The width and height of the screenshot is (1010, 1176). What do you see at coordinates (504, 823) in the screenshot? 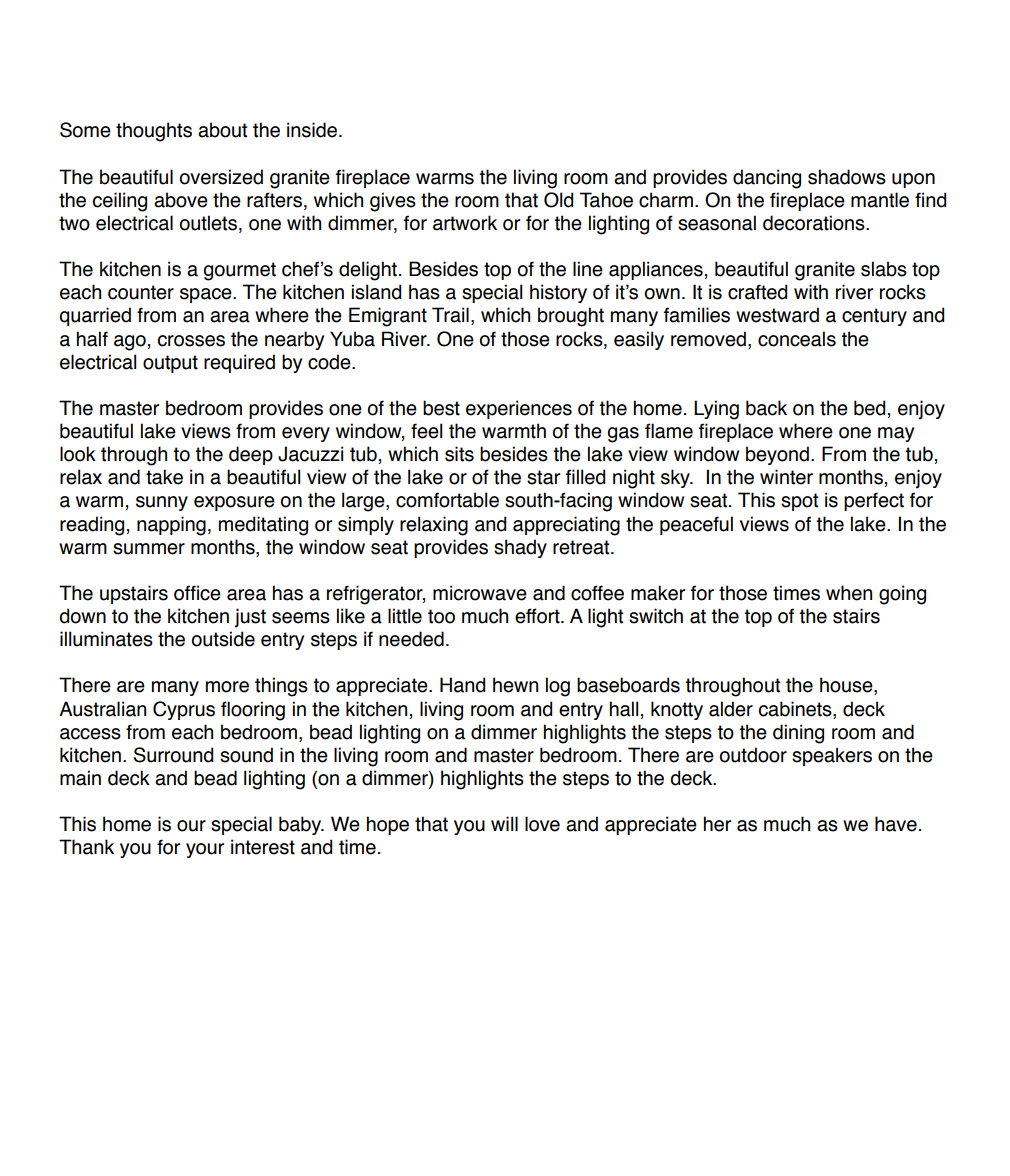
I see `will` at bounding box center [504, 823].
